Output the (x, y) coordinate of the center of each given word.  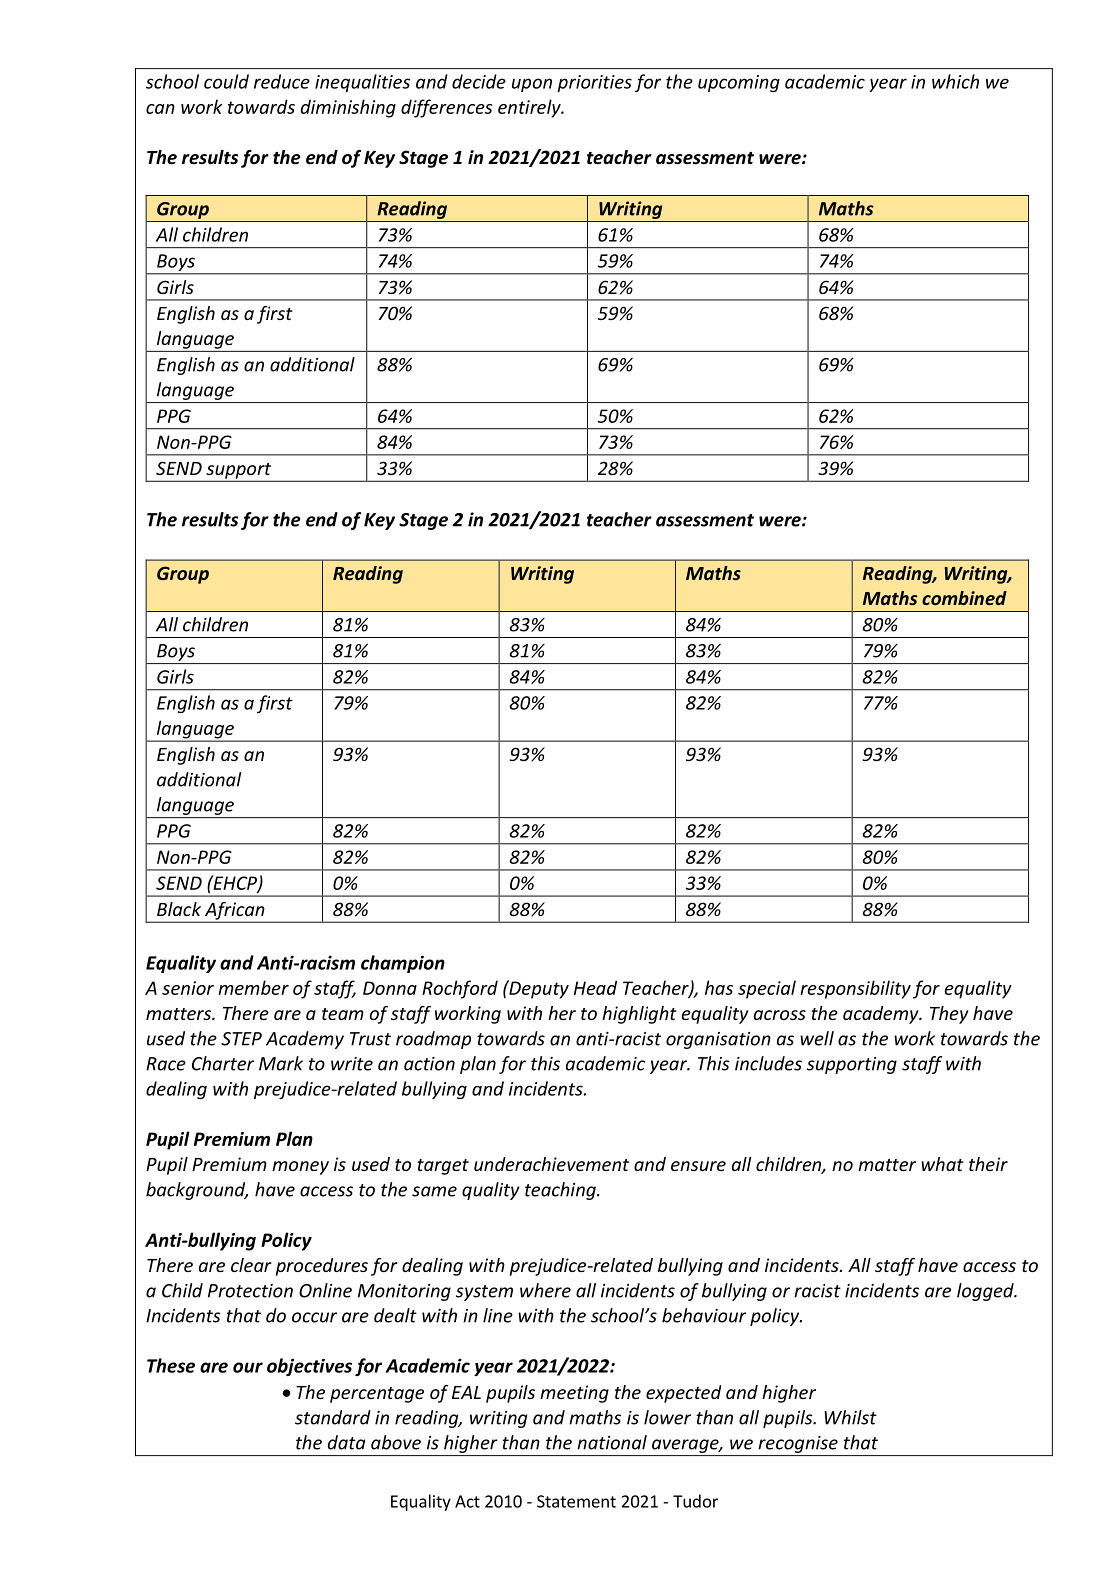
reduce (282, 81)
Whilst (850, 1417)
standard (333, 1417)
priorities (594, 83)
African (235, 912)
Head (595, 987)
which (955, 81)
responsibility (855, 989)
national (612, 1442)
